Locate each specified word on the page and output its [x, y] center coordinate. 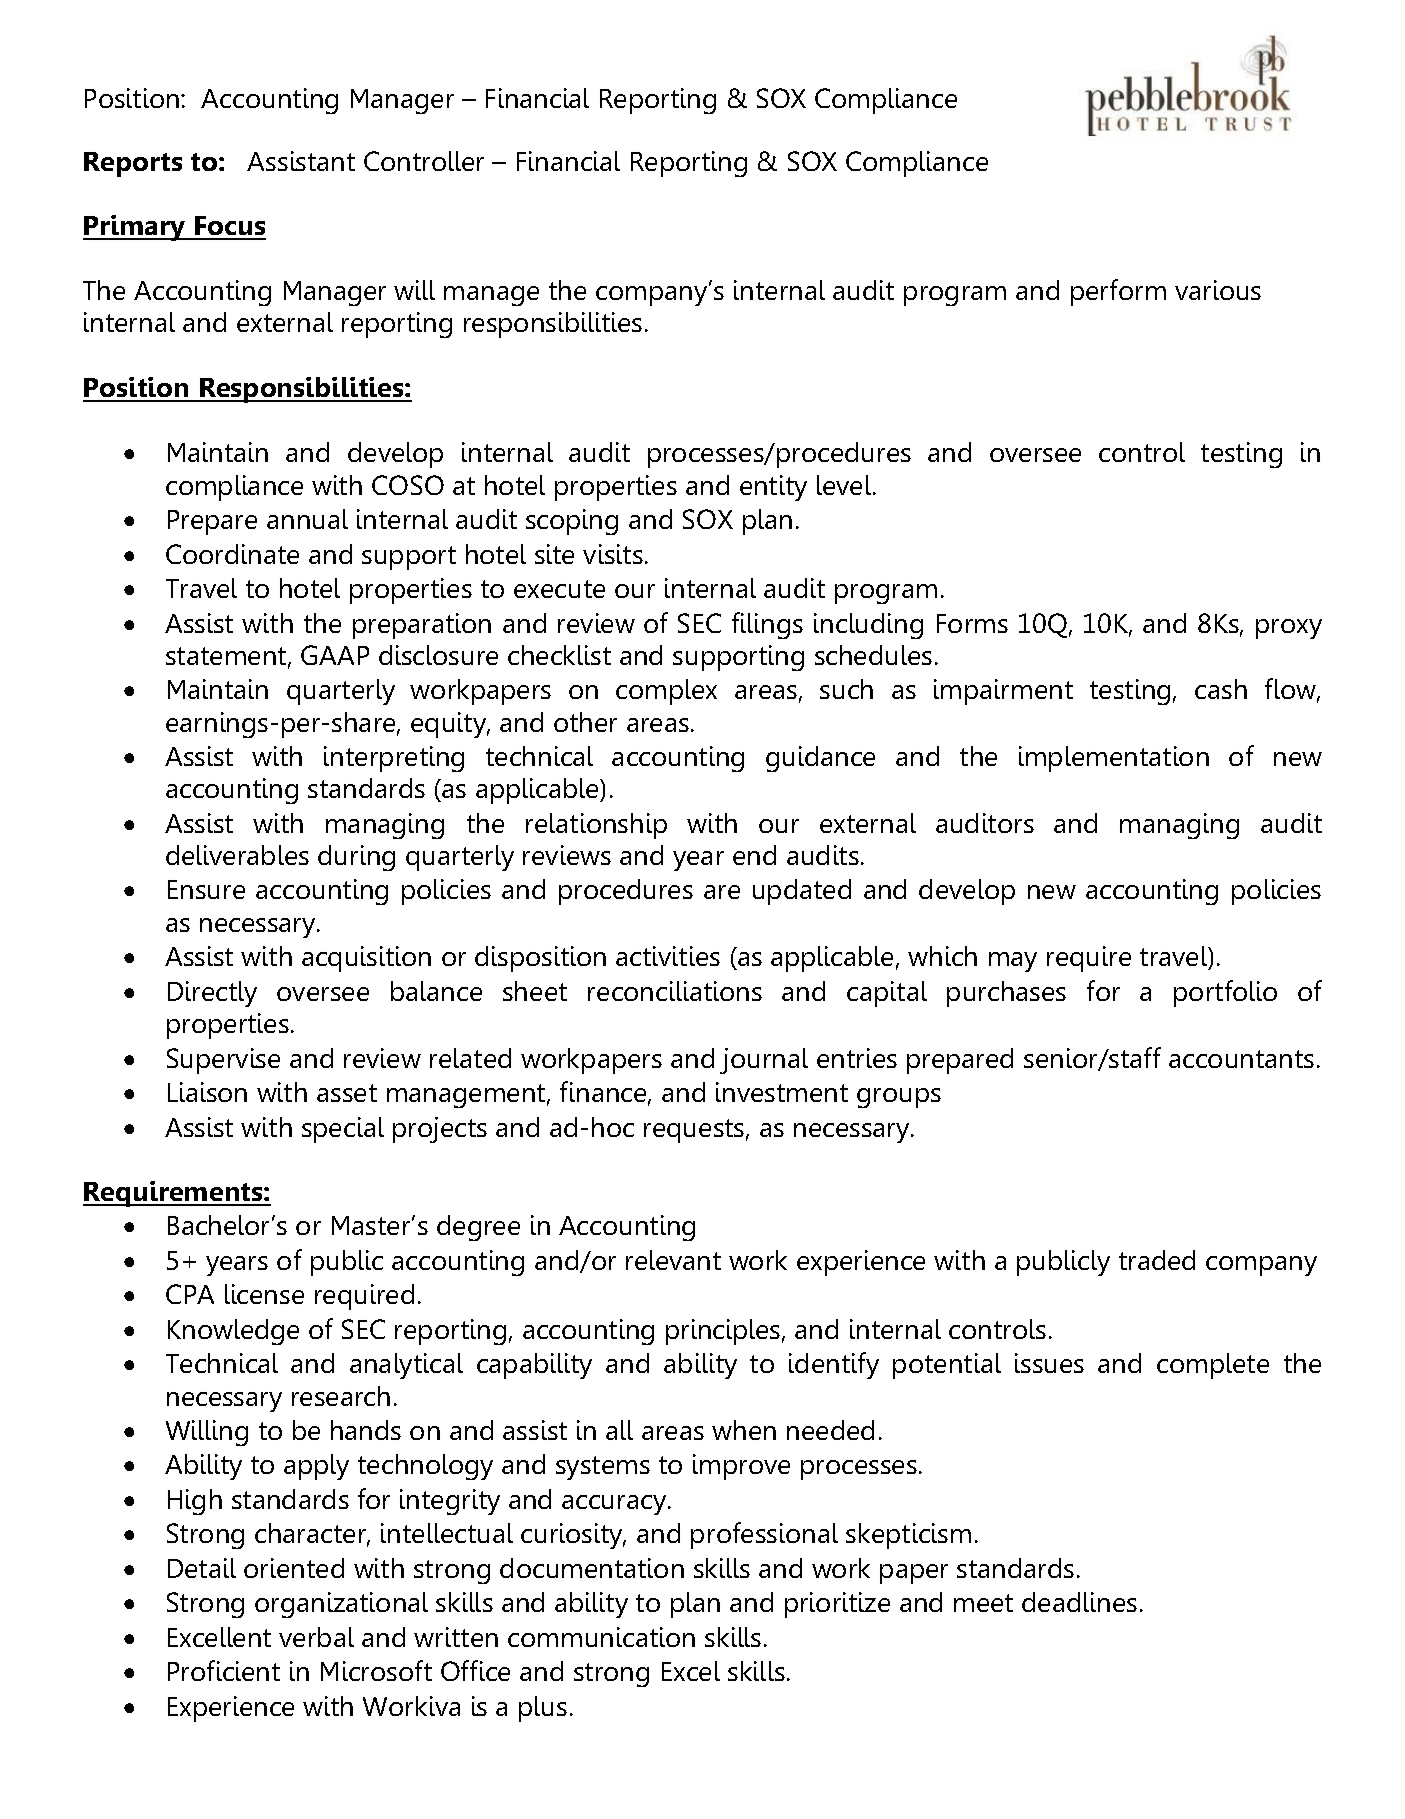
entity [773, 488]
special [343, 1130]
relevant [673, 1260]
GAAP [335, 655]
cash [1221, 689]
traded [1157, 1260]
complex [666, 692]
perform [1118, 292]
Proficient [224, 1670]
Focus [229, 227]
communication [601, 1637]
